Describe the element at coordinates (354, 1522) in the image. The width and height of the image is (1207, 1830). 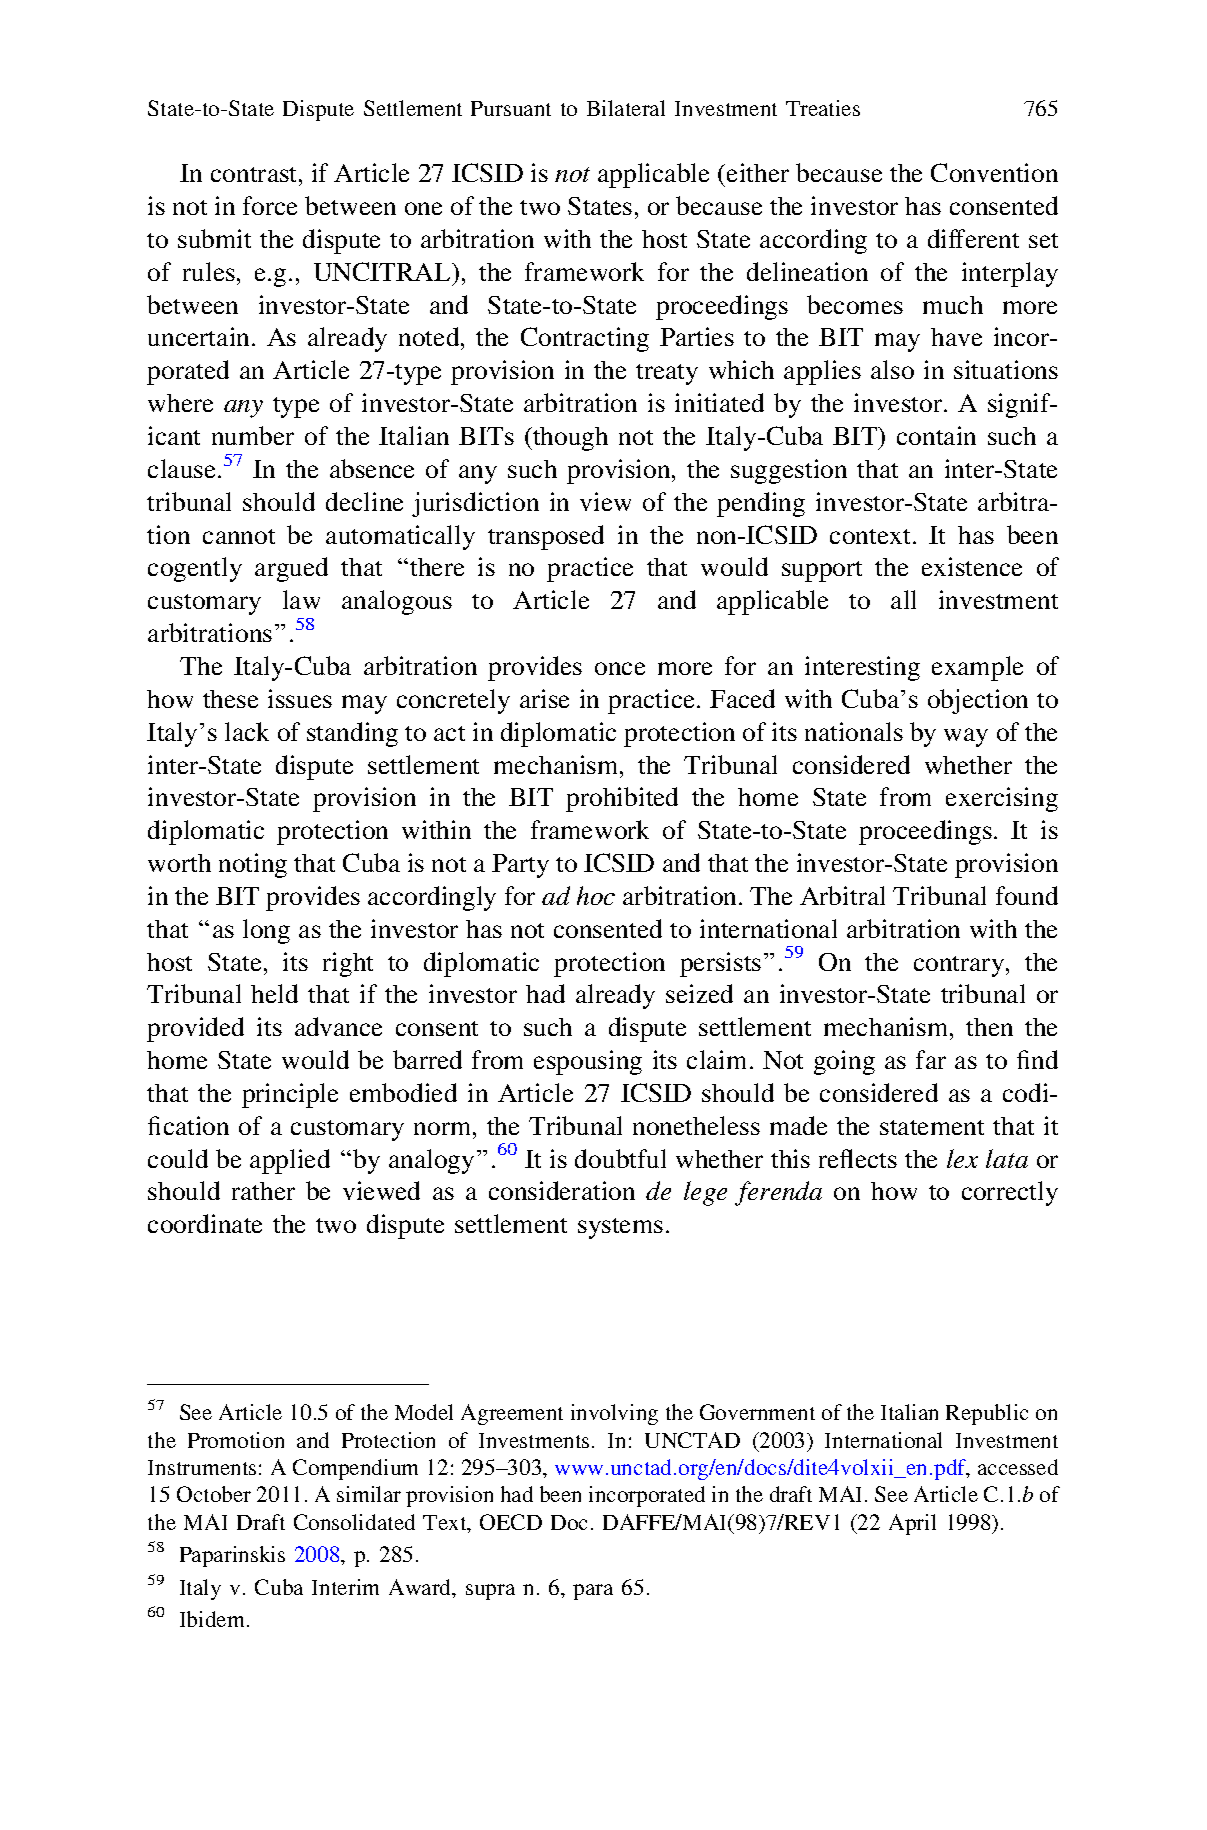
I see `Consolidated` at that location.
